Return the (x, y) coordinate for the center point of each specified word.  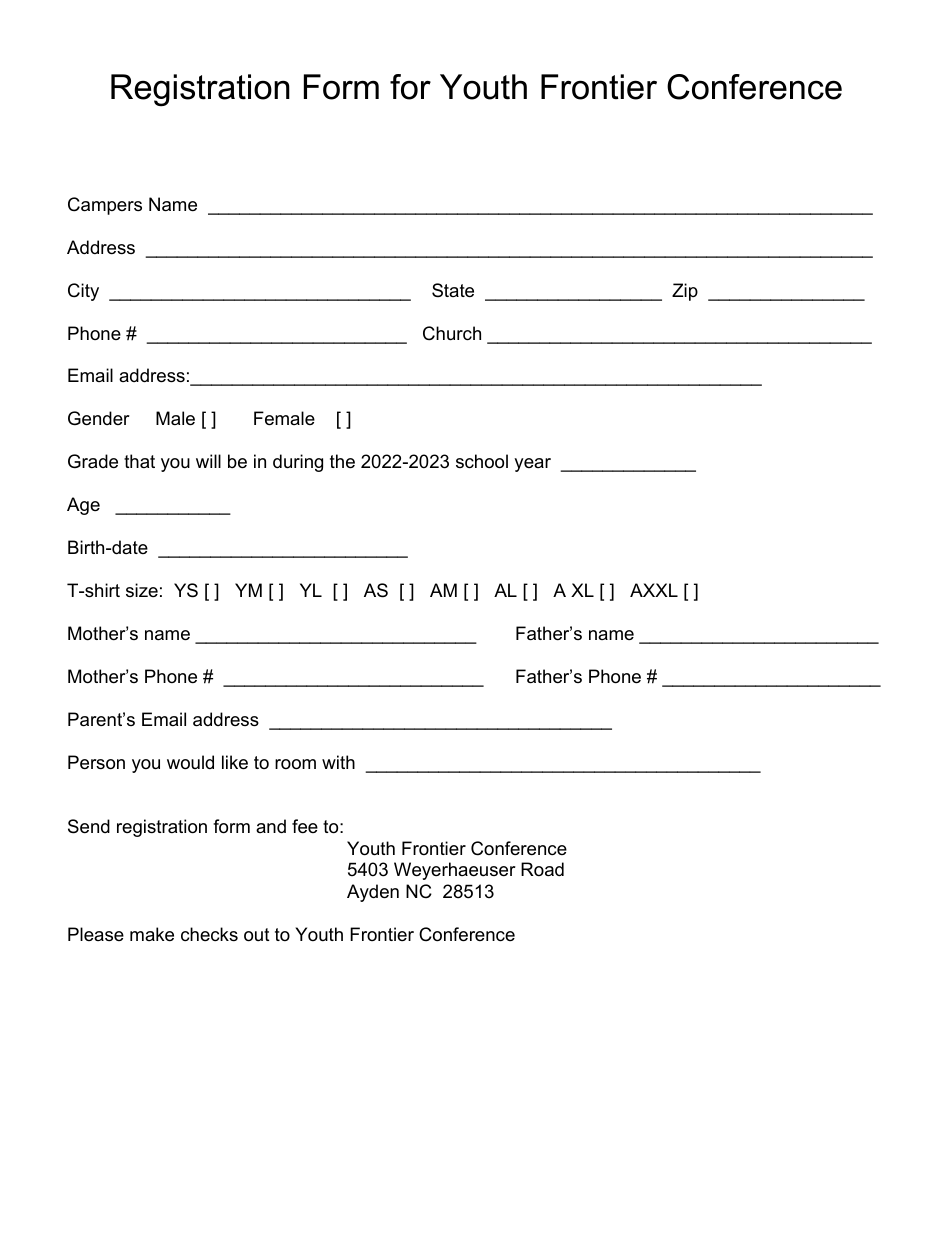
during (298, 463)
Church (452, 333)
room (295, 764)
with (338, 762)
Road (542, 869)
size (142, 590)
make (152, 934)
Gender (99, 418)
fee (305, 826)
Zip (685, 292)
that (139, 461)
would (190, 762)
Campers (105, 206)
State (453, 290)
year (532, 465)
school (482, 461)
